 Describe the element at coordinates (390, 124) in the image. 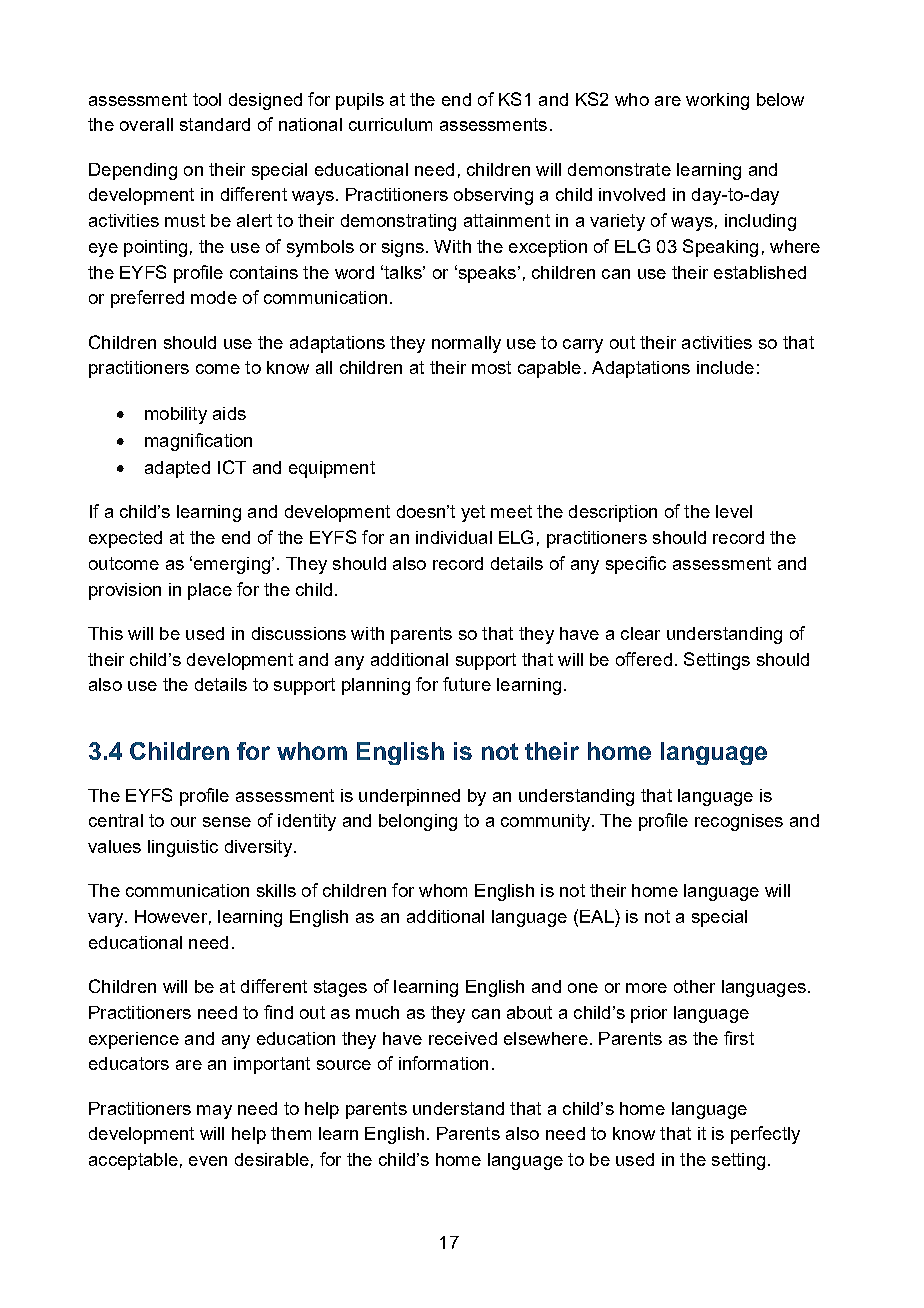

I see `curriculum` at that location.
